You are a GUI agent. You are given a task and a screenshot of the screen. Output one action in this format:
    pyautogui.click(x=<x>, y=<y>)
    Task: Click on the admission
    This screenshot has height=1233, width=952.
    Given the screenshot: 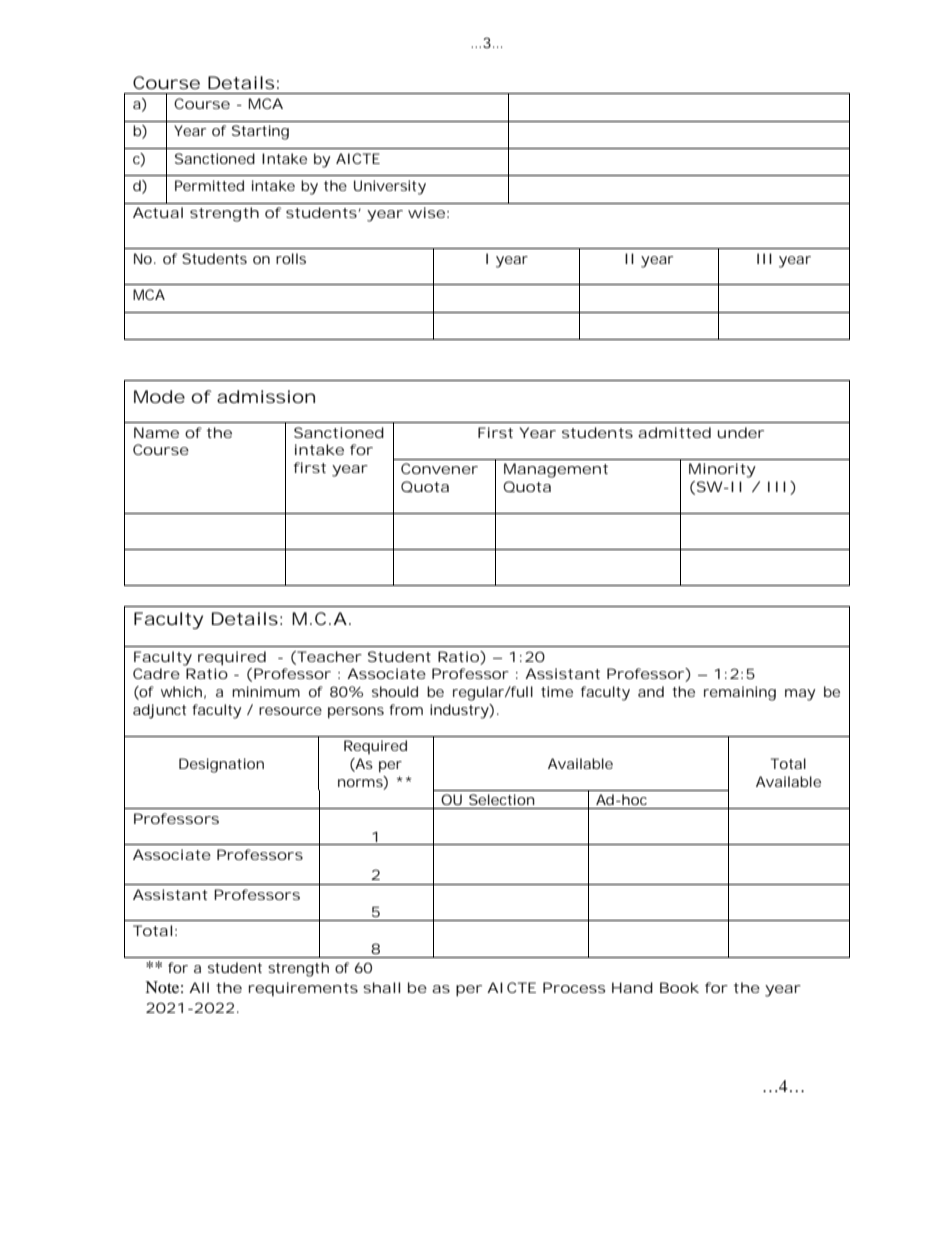 What is the action you would take?
    pyautogui.click(x=266, y=396)
